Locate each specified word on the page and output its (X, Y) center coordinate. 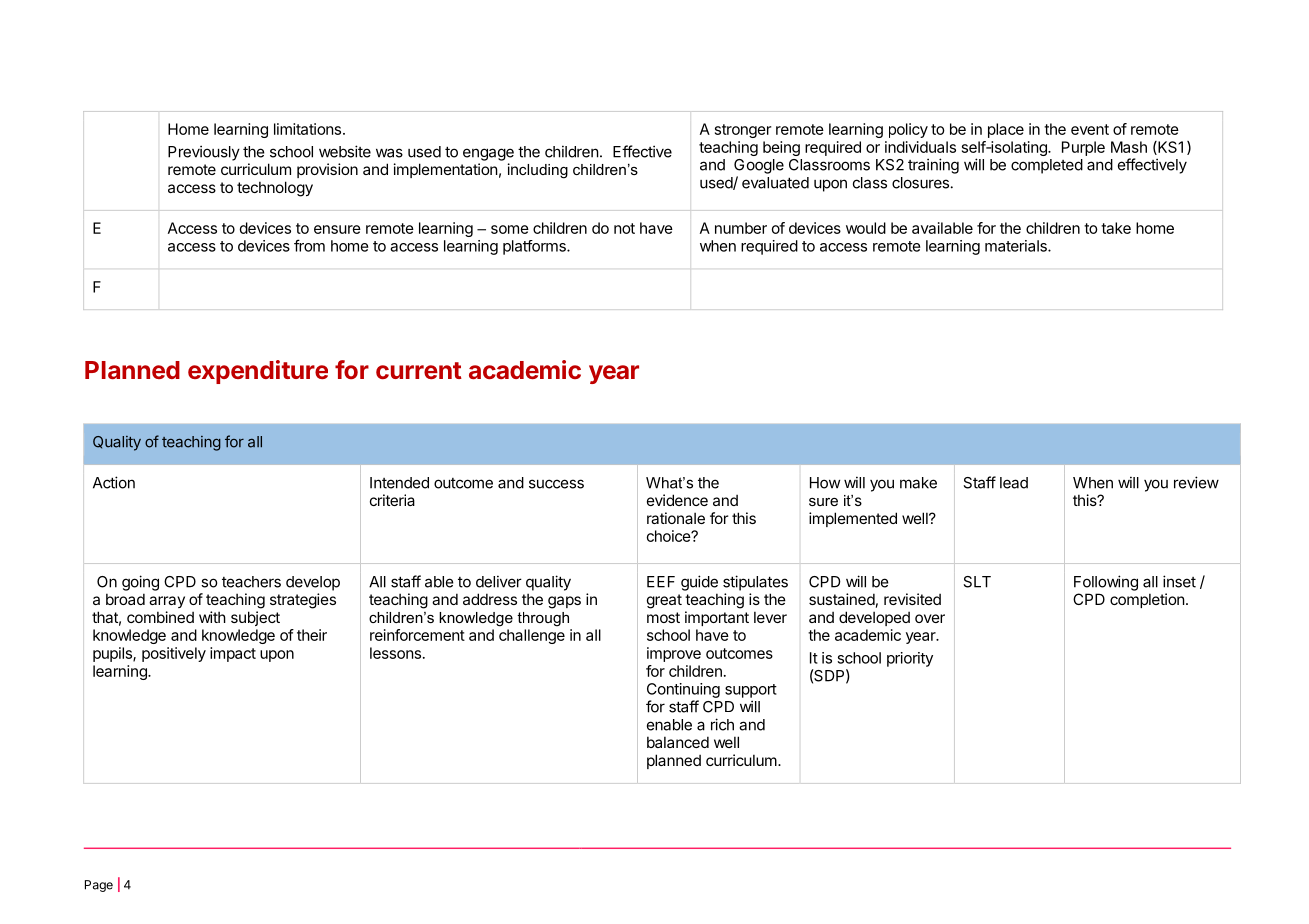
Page (99, 886)
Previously (204, 153)
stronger (743, 131)
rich (722, 724)
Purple (1083, 148)
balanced (678, 742)
